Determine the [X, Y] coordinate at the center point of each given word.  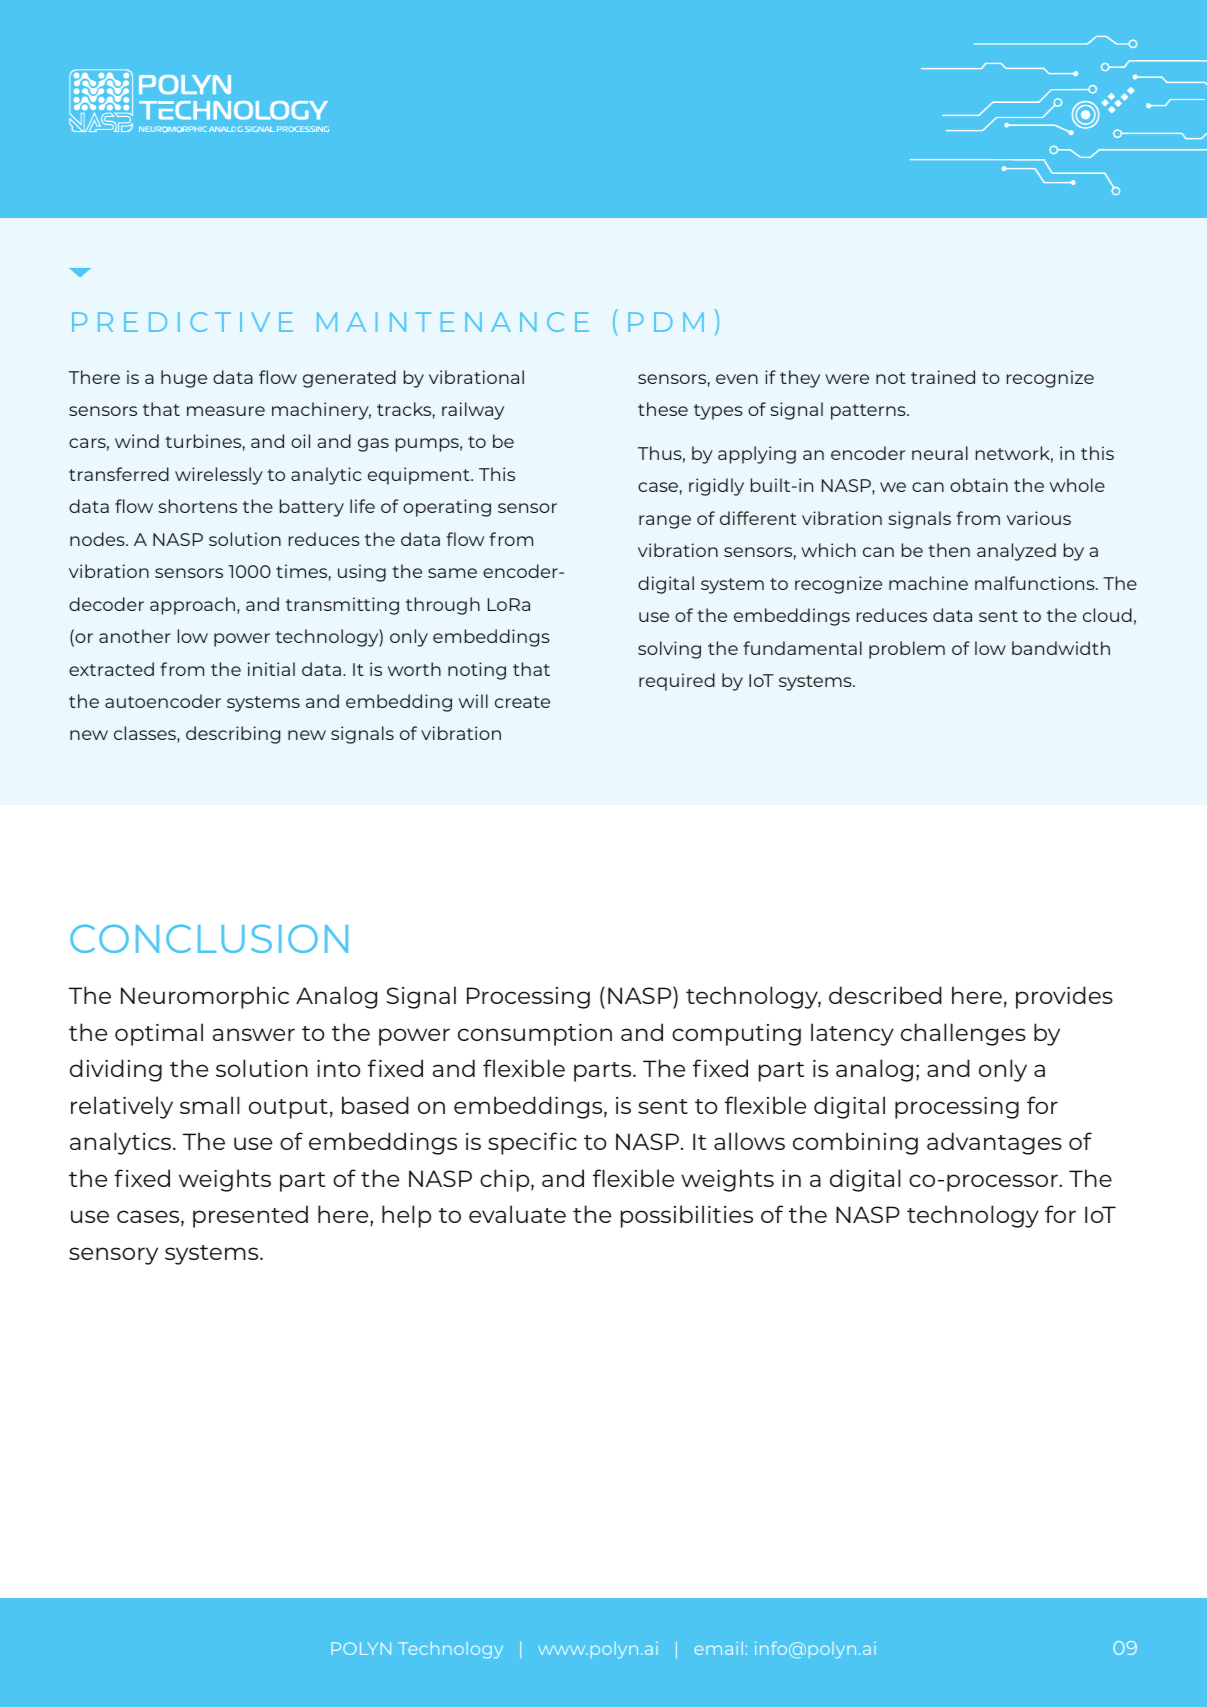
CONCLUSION [209, 938]
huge [184, 379]
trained [943, 377]
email [719, 1648]
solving [669, 650]
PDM [666, 322]
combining [855, 1143]
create [522, 702]
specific [532, 1143]
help [406, 1216]
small [209, 1105]
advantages [994, 1143]
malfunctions [1036, 583]
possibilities [687, 1216]
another [135, 636]
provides [1064, 997]
